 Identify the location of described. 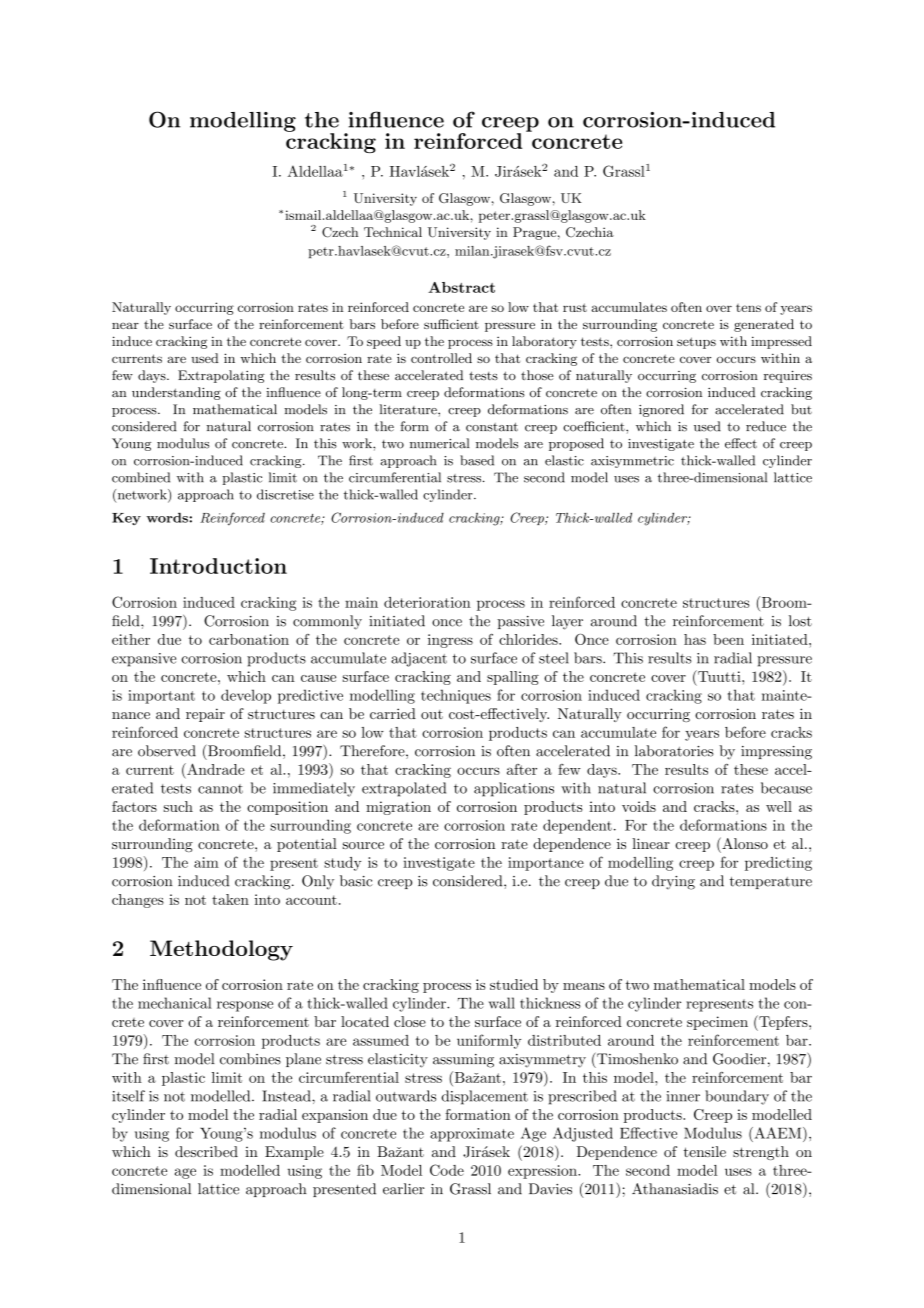
(206, 1151).
